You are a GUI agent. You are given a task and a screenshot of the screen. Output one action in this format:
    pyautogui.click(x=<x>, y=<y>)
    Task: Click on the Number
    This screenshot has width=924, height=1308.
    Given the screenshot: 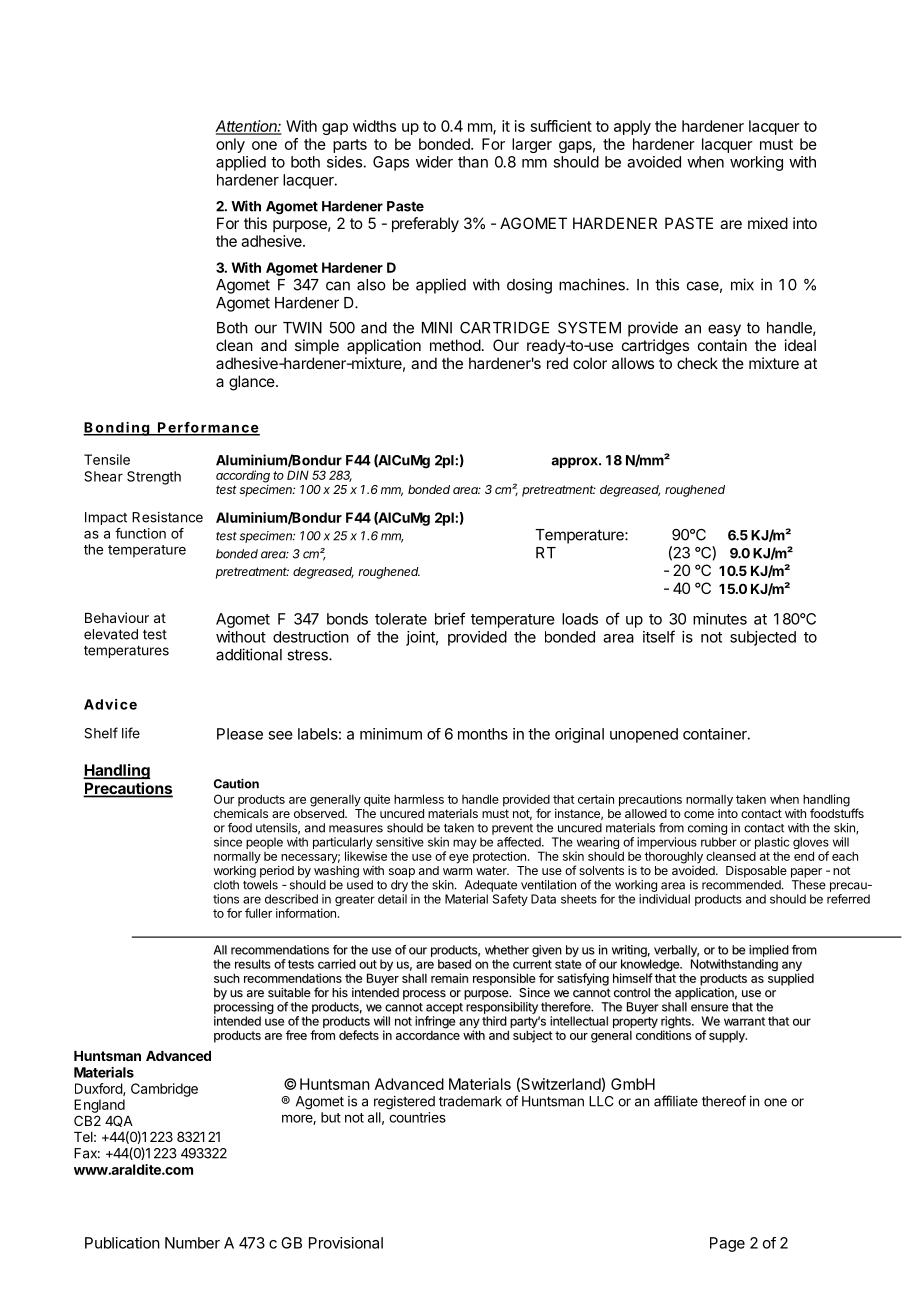 What is the action you would take?
    pyautogui.click(x=192, y=1243)
